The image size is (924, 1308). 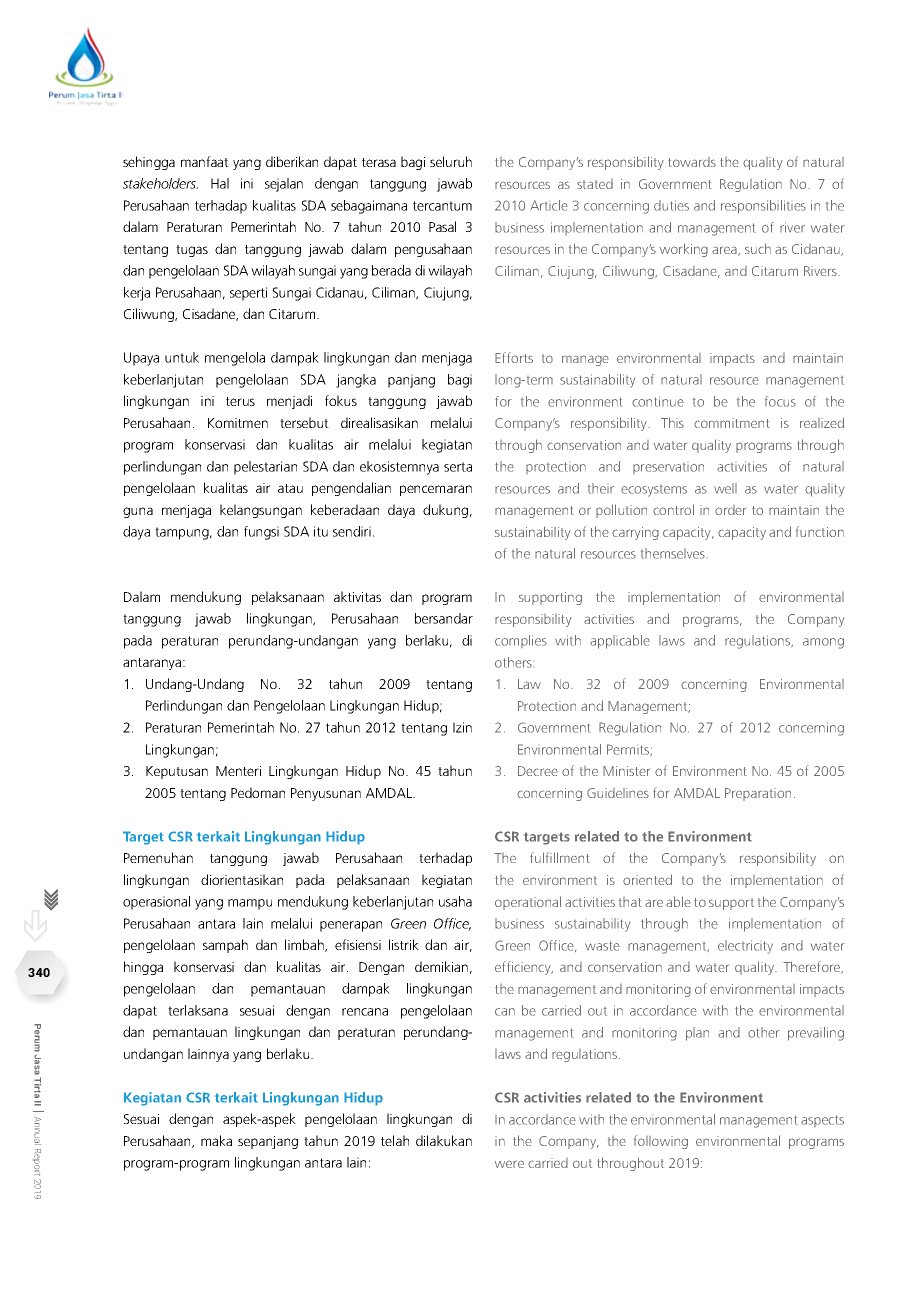 I want to click on Hal, so click(x=220, y=183).
